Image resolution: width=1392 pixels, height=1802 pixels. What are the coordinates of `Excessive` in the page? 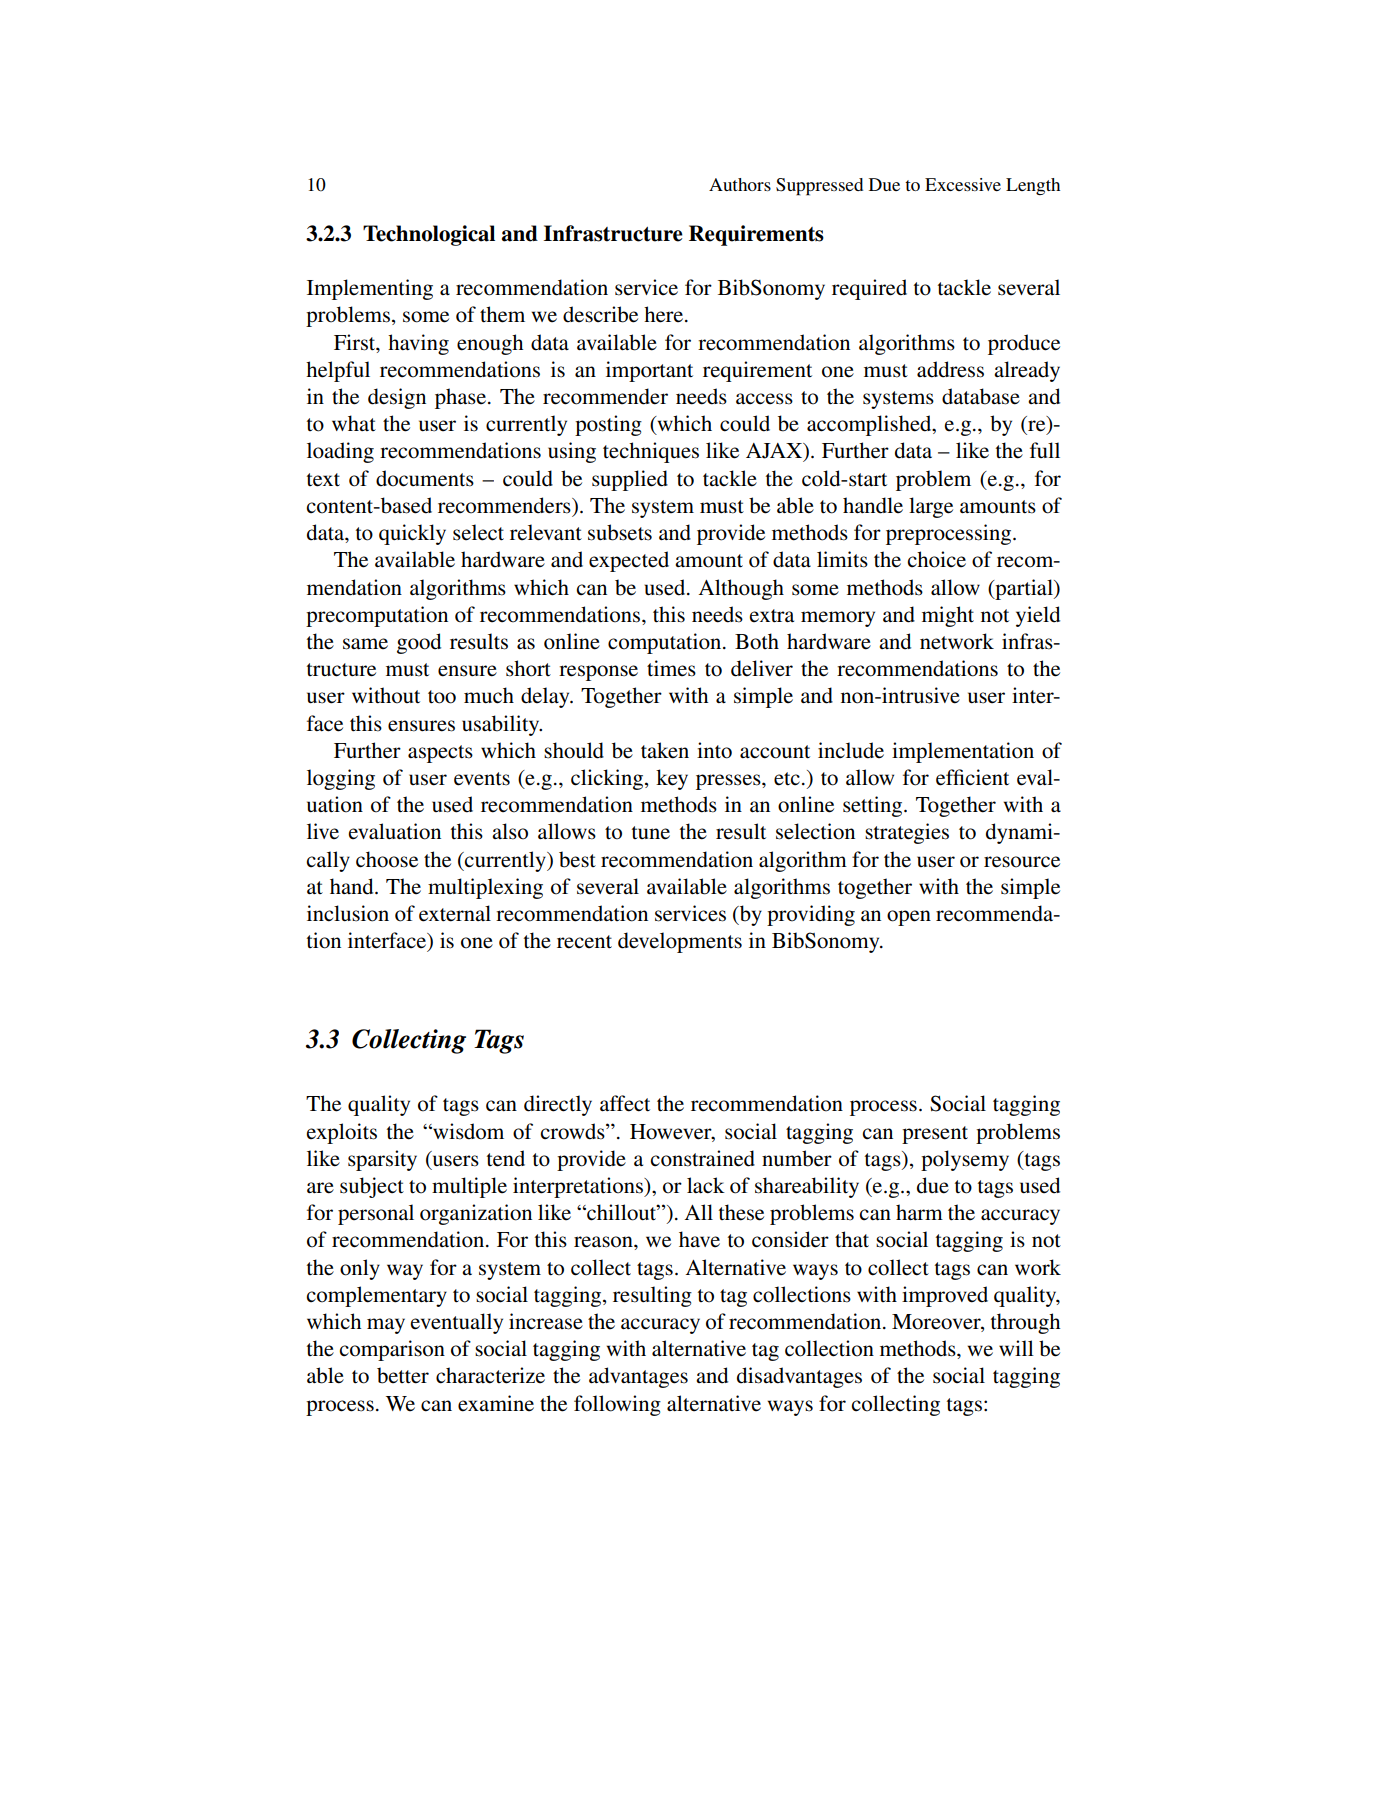 It's located at (963, 184).
